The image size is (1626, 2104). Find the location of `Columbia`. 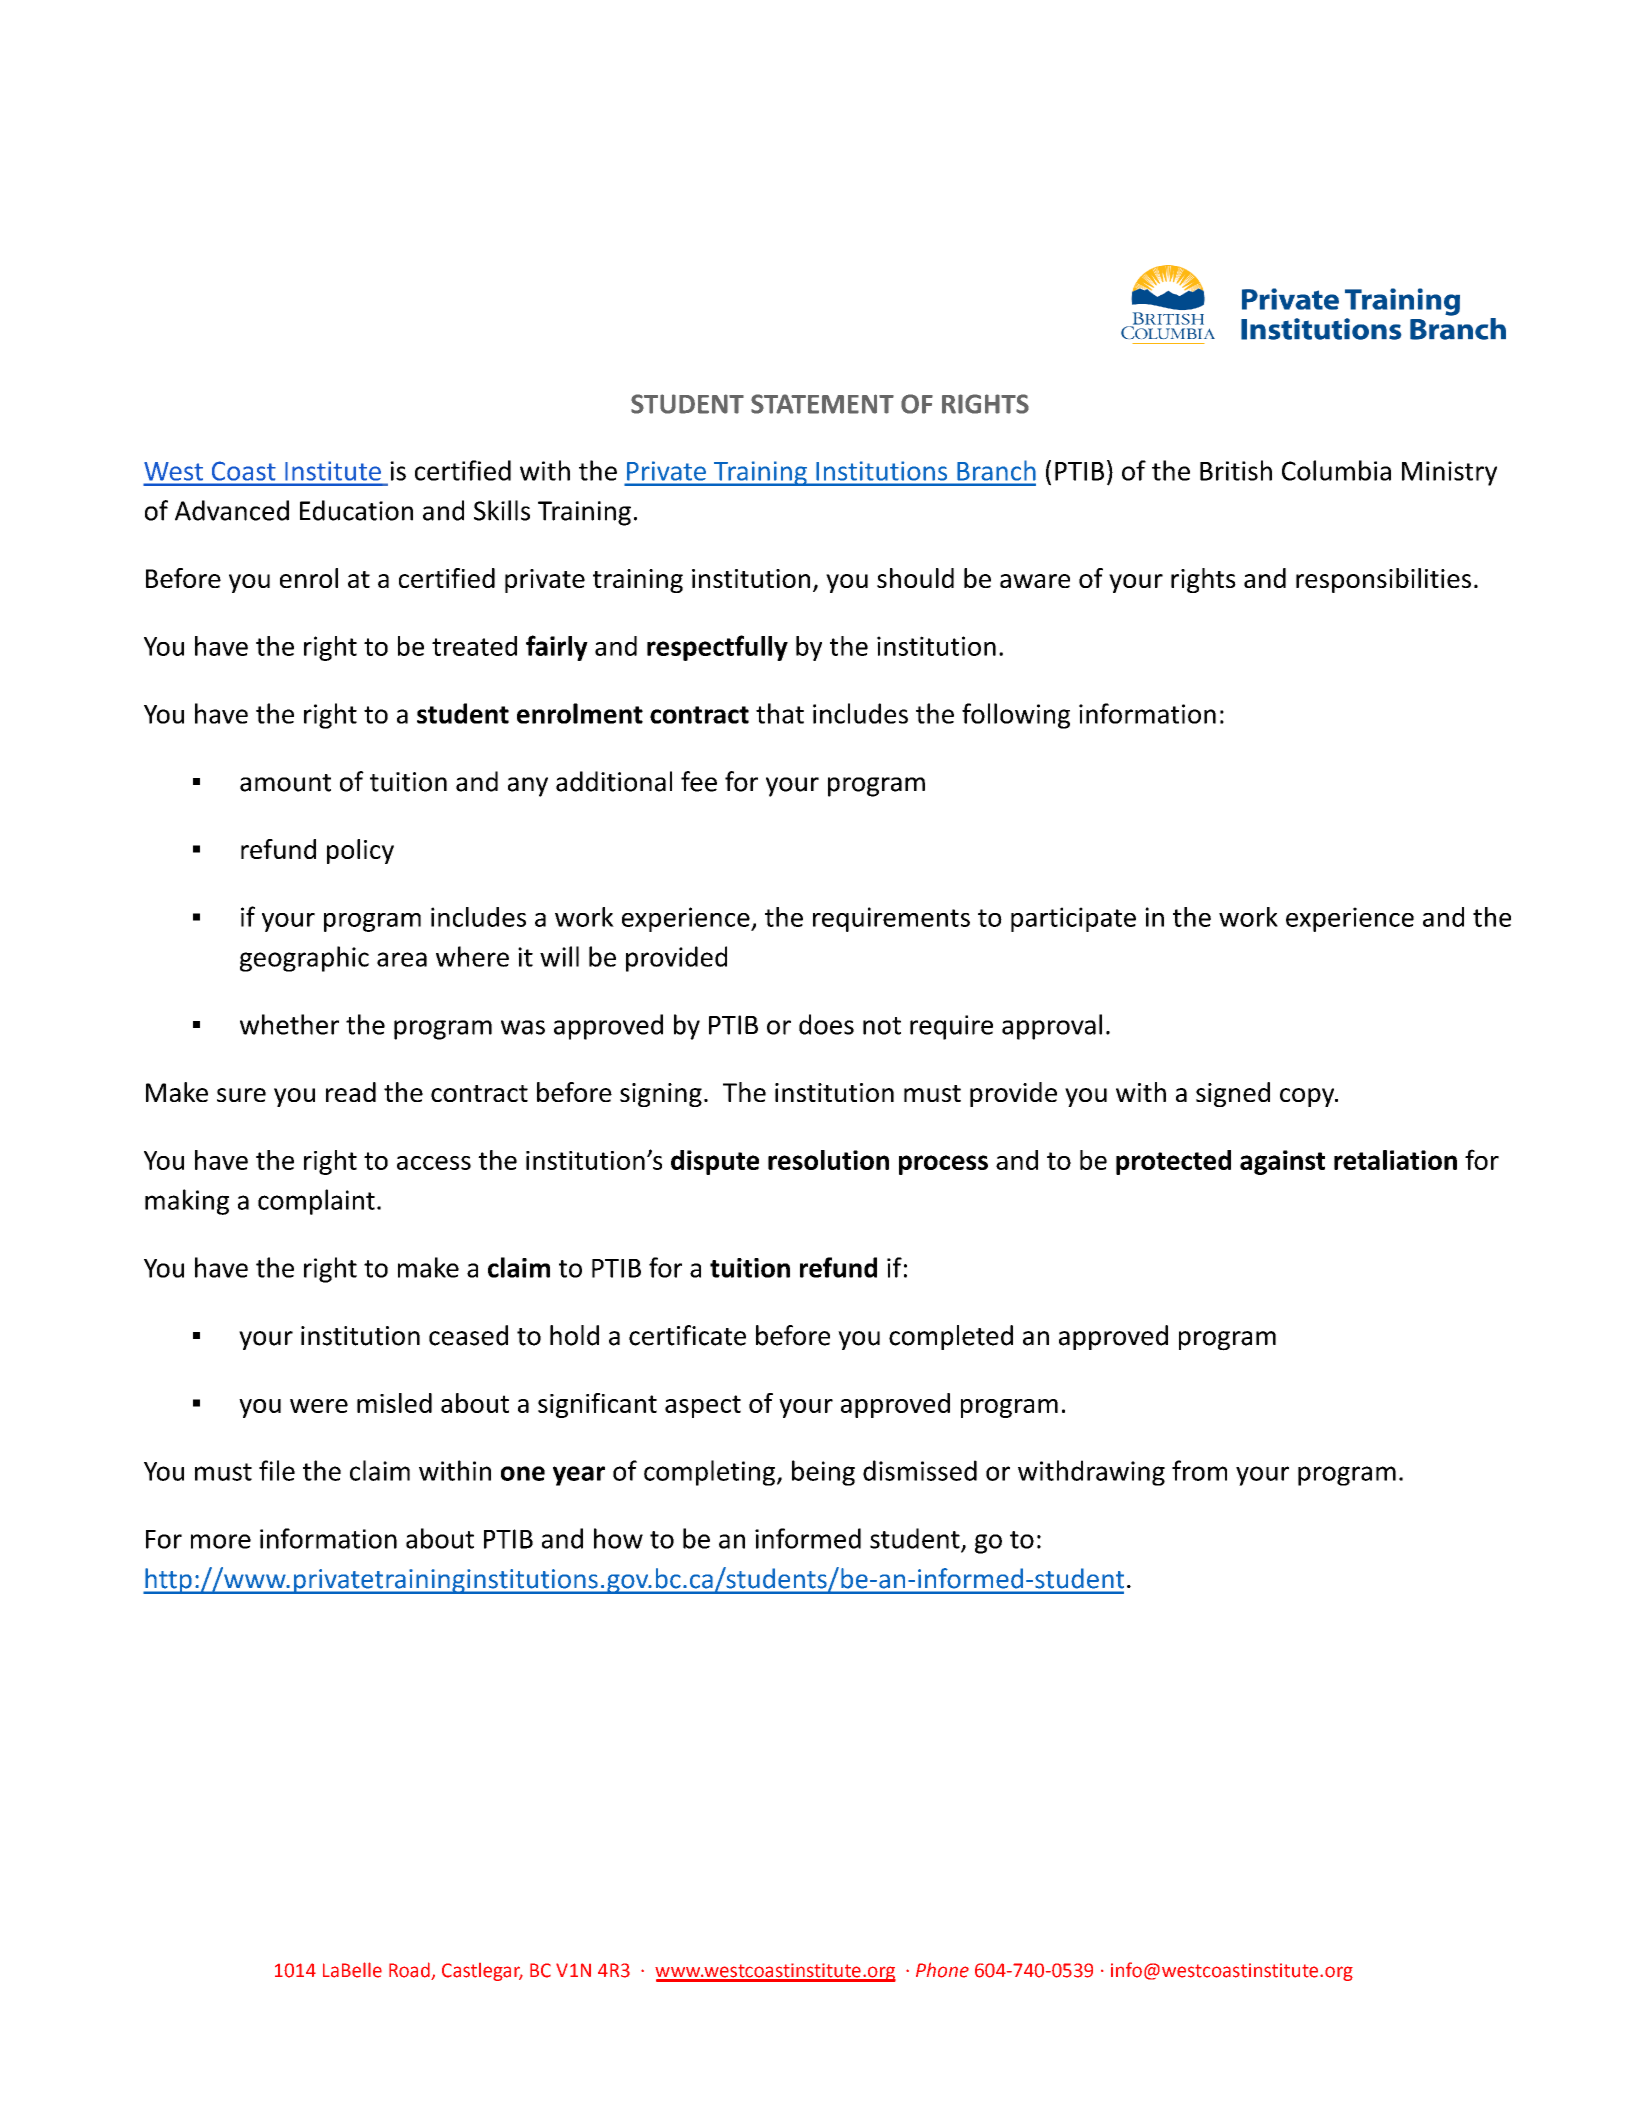

Columbia is located at coordinates (1336, 470).
